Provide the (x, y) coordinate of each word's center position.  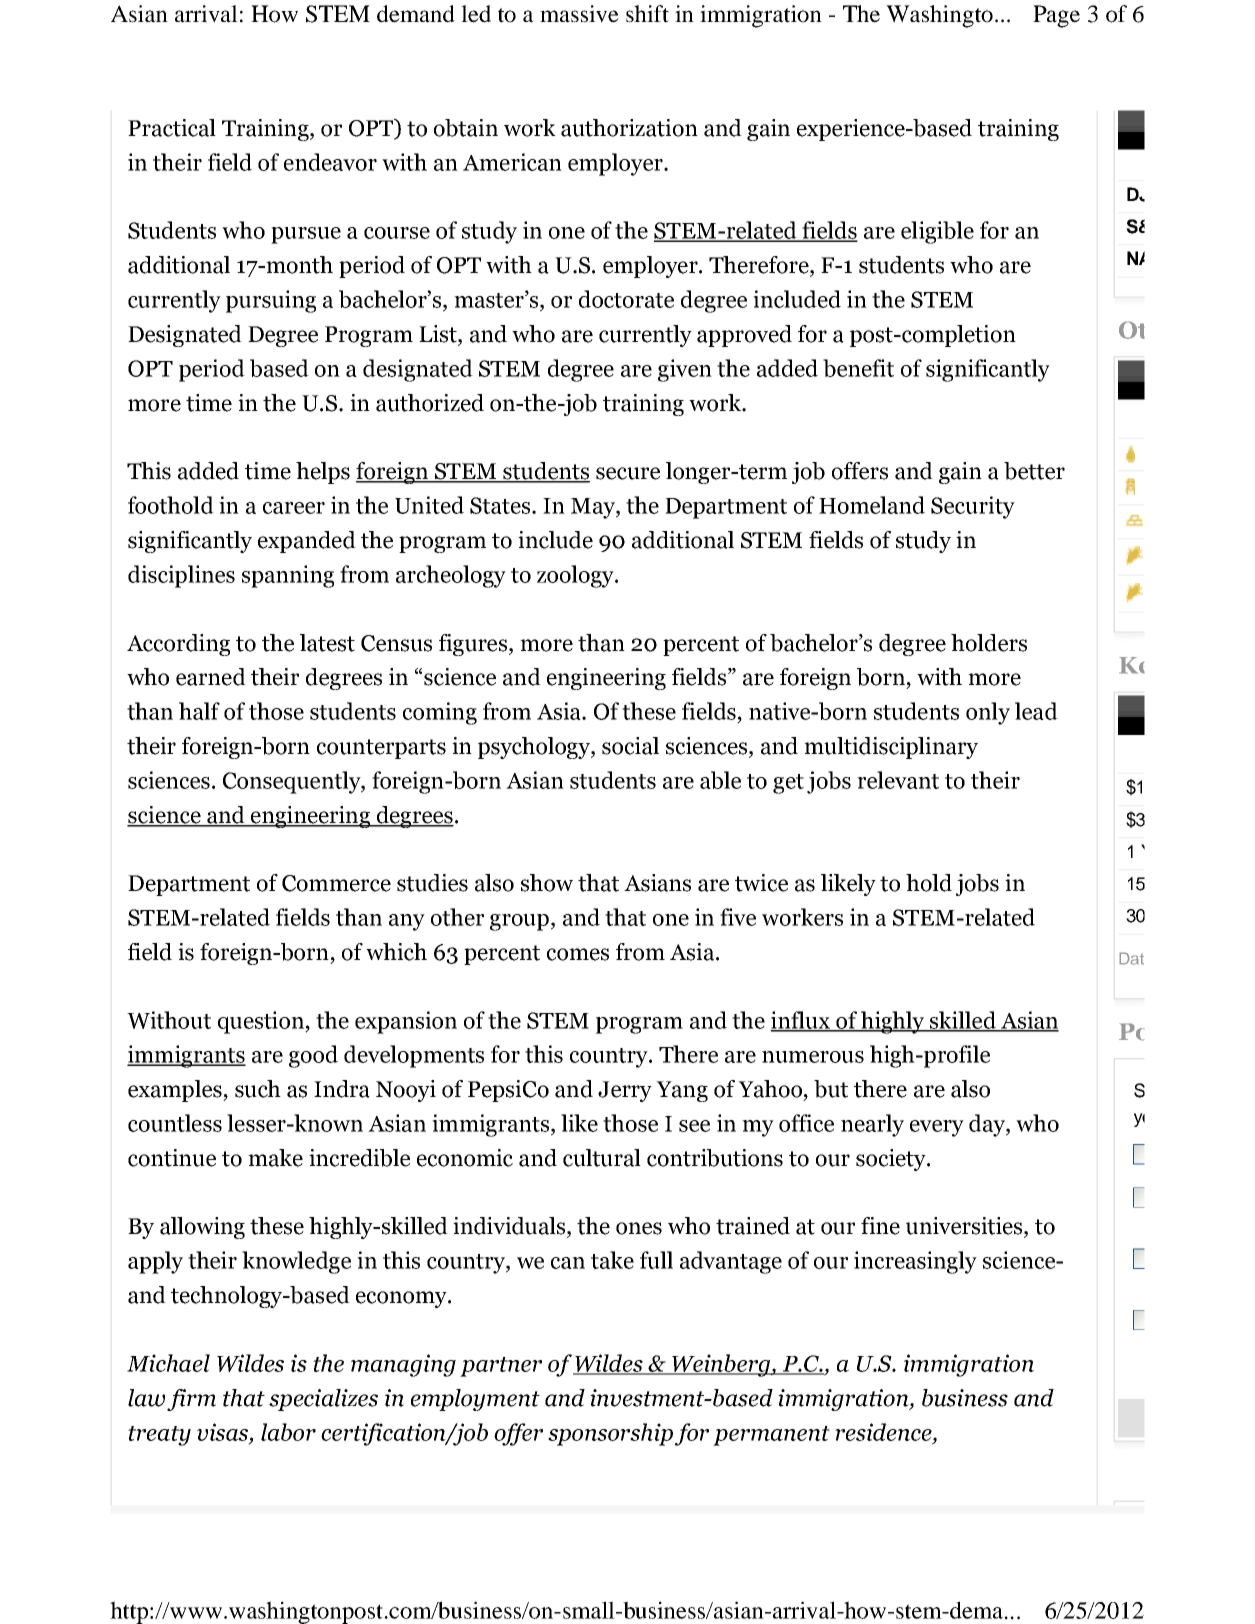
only (988, 713)
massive (579, 14)
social (630, 746)
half (199, 711)
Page (1056, 16)
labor (288, 1432)
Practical (172, 128)
